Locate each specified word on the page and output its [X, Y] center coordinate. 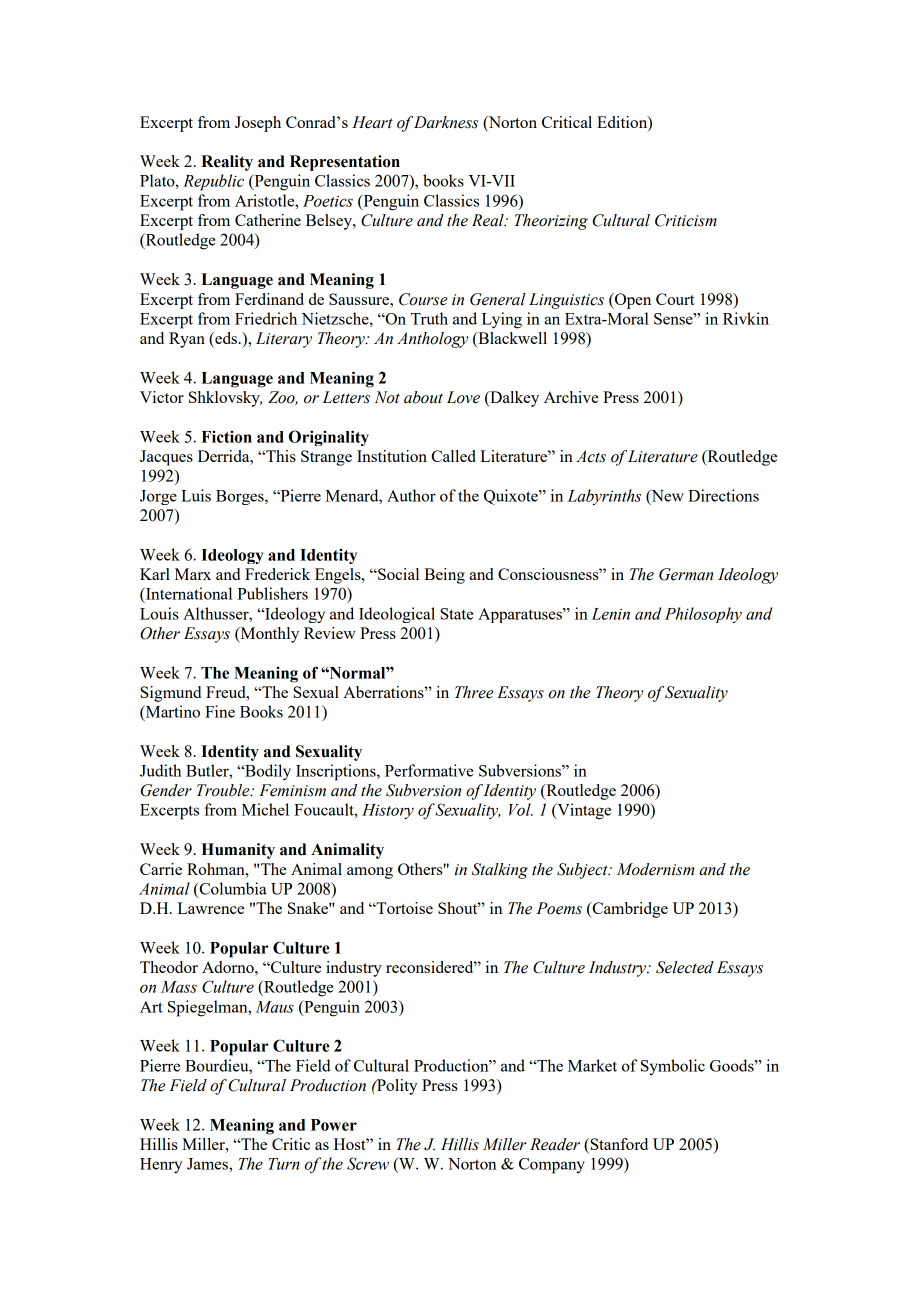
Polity [396, 1087]
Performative [429, 770]
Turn [284, 1164]
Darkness [446, 122]
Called [453, 456]
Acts [591, 456]
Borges [241, 497]
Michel [265, 809]
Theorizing [551, 222]
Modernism [656, 869]
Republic [213, 182]
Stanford [618, 1145]
